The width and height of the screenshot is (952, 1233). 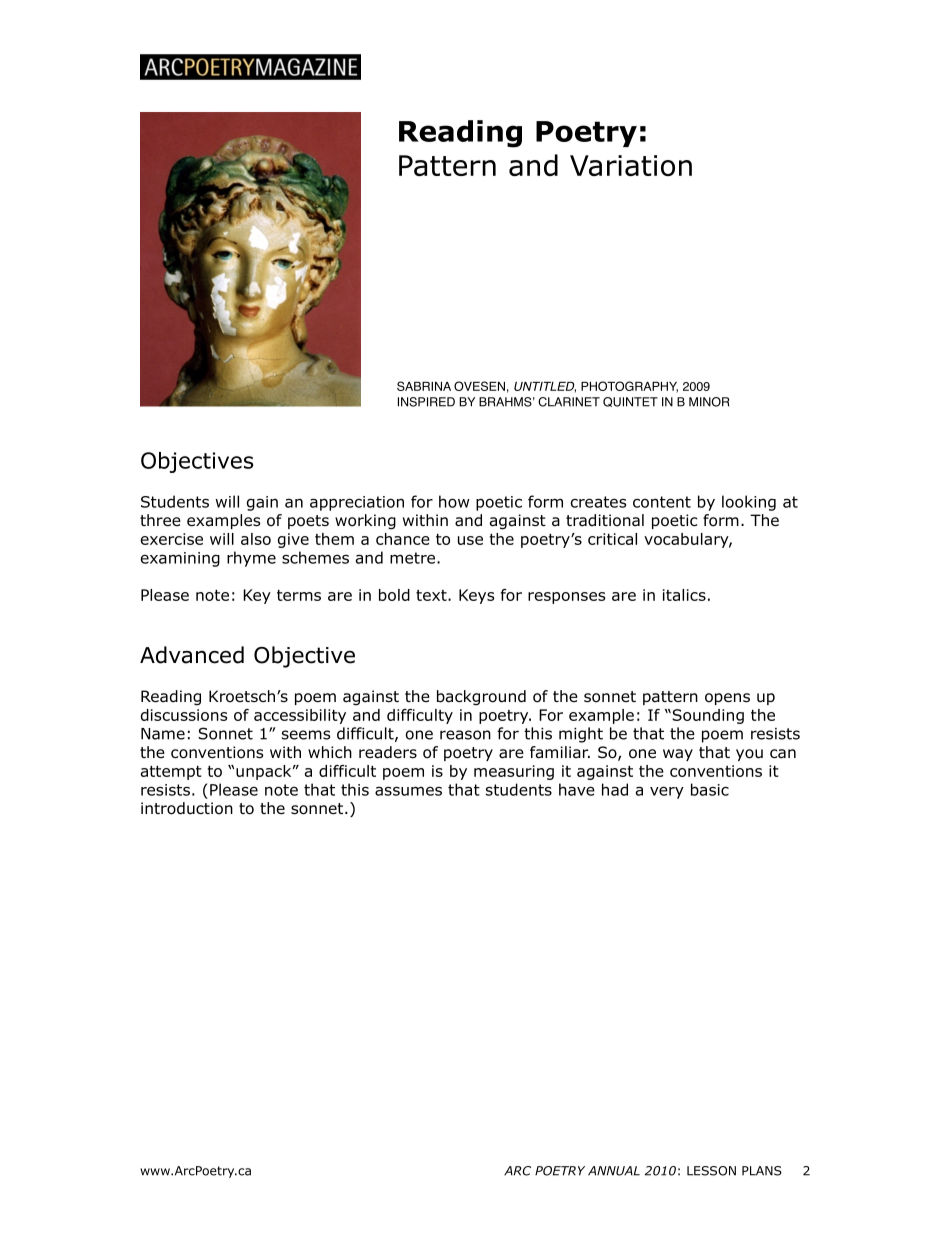 What do you see at coordinates (614, 1171) in the screenshot?
I see `ANNUAL` at bounding box center [614, 1171].
